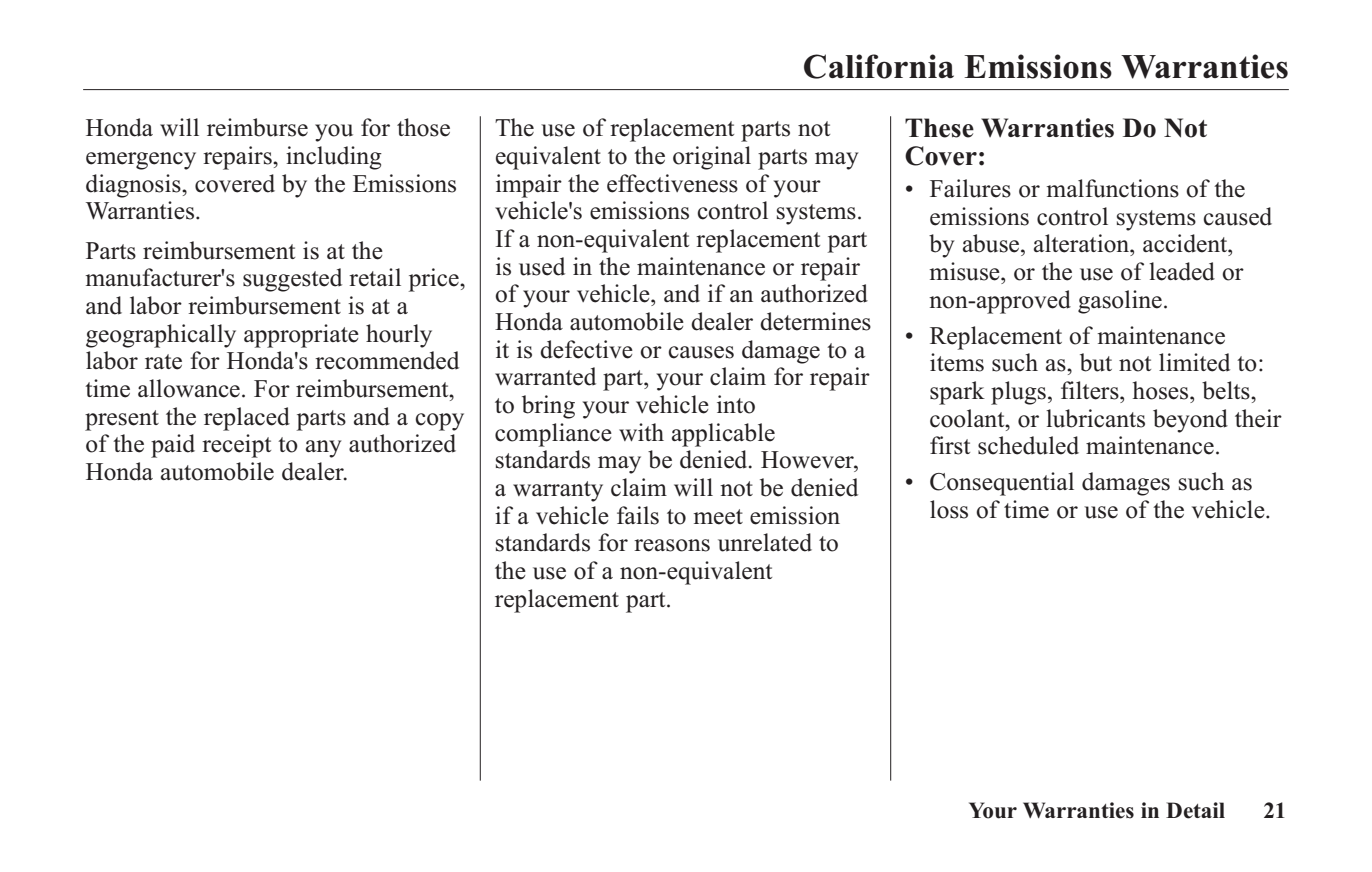  What do you see at coordinates (236, 446) in the image?
I see `receipt` at bounding box center [236, 446].
